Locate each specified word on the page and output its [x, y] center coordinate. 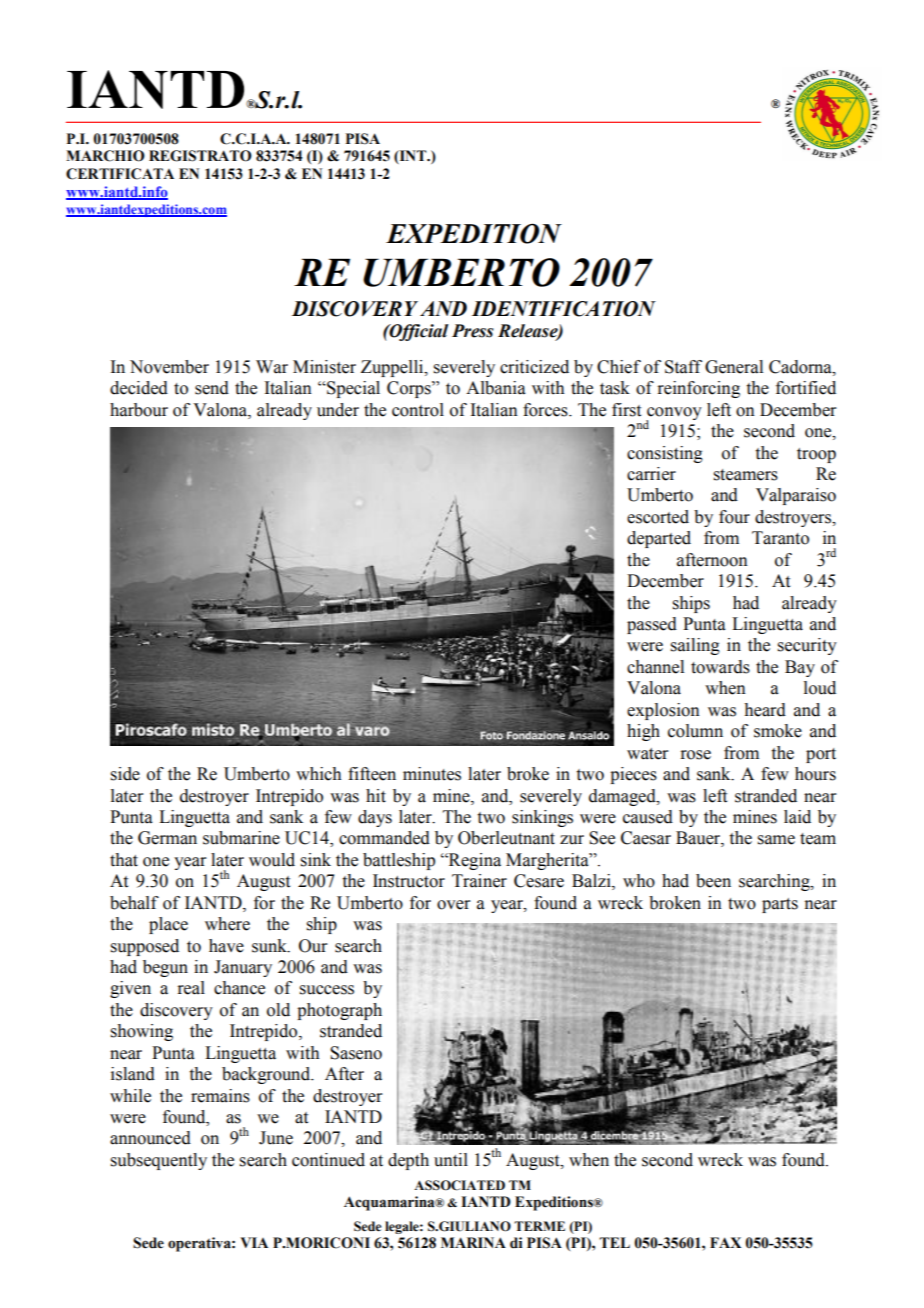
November [169, 367]
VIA [254, 1242]
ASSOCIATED [459, 1185]
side [125, 774]
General [734, 367]
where [227, 924]
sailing [695, 646]
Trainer [479, 881]
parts [780, 905]
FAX [725, 1242]
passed [652, 625]
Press [473, 331]
